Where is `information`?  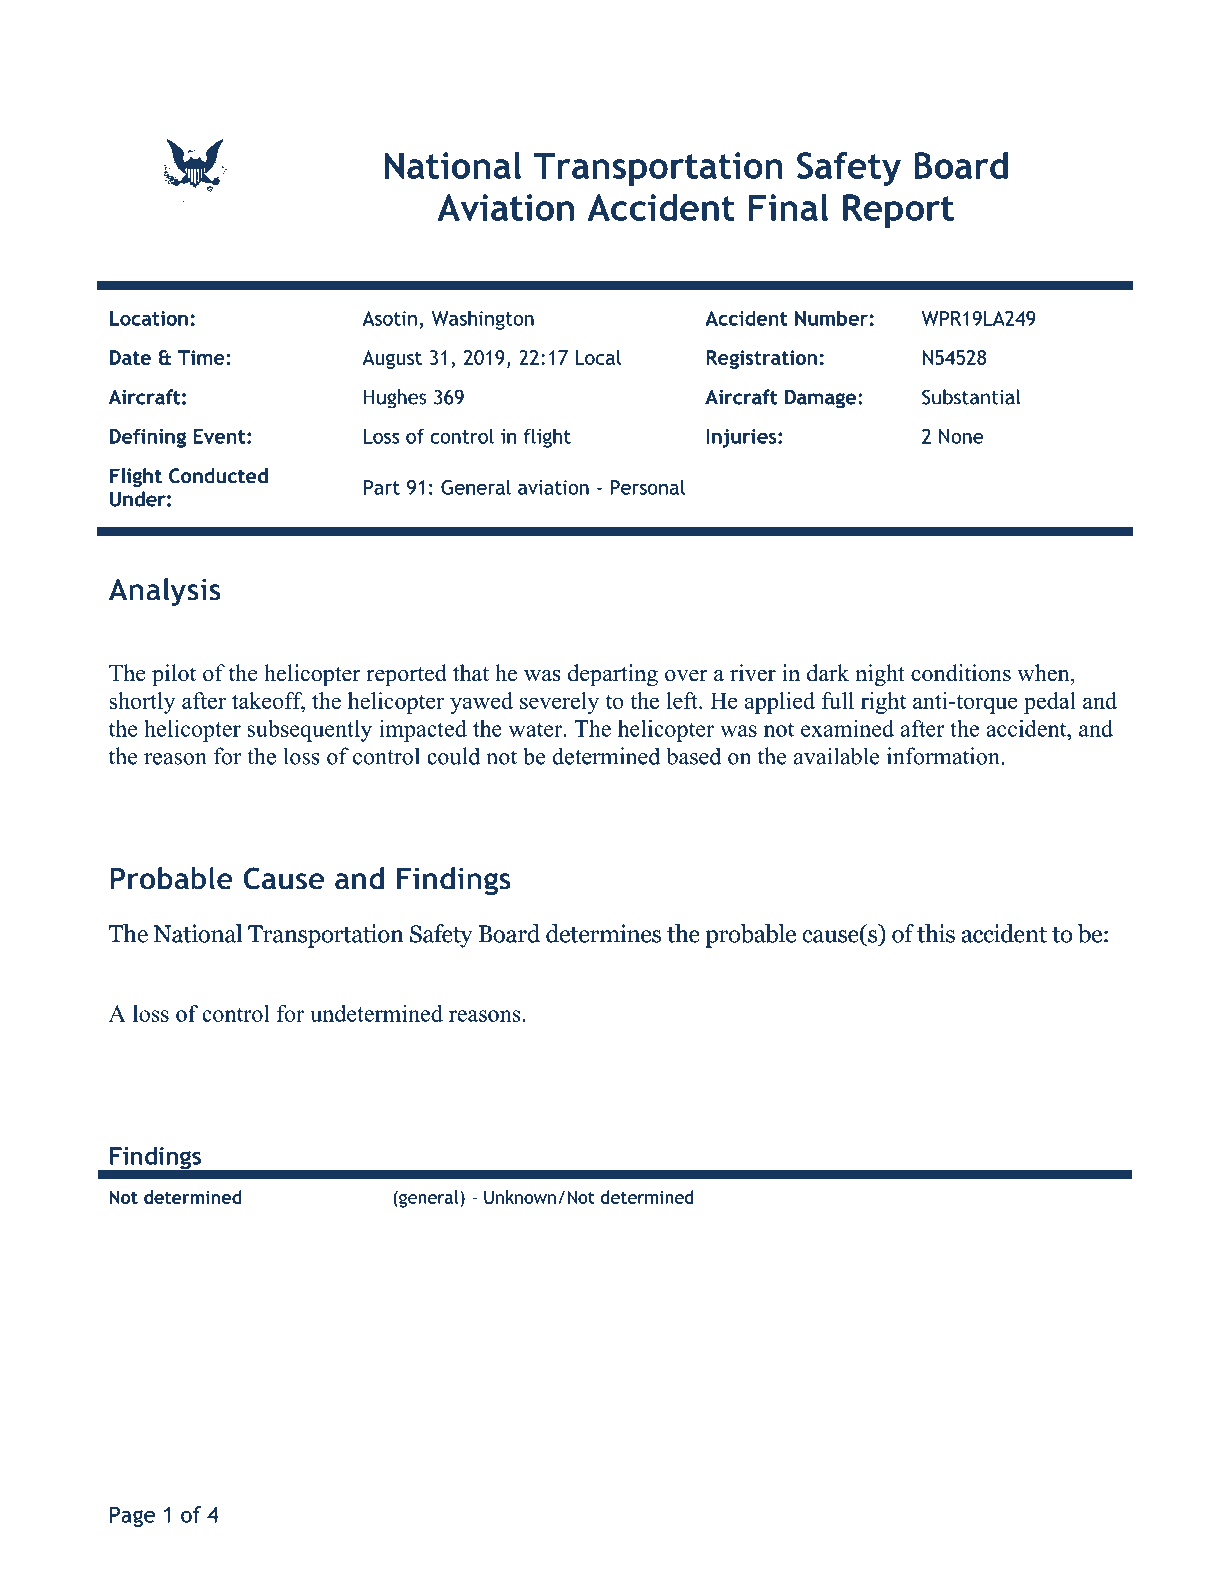
information is located at coordinates (944, 756).
